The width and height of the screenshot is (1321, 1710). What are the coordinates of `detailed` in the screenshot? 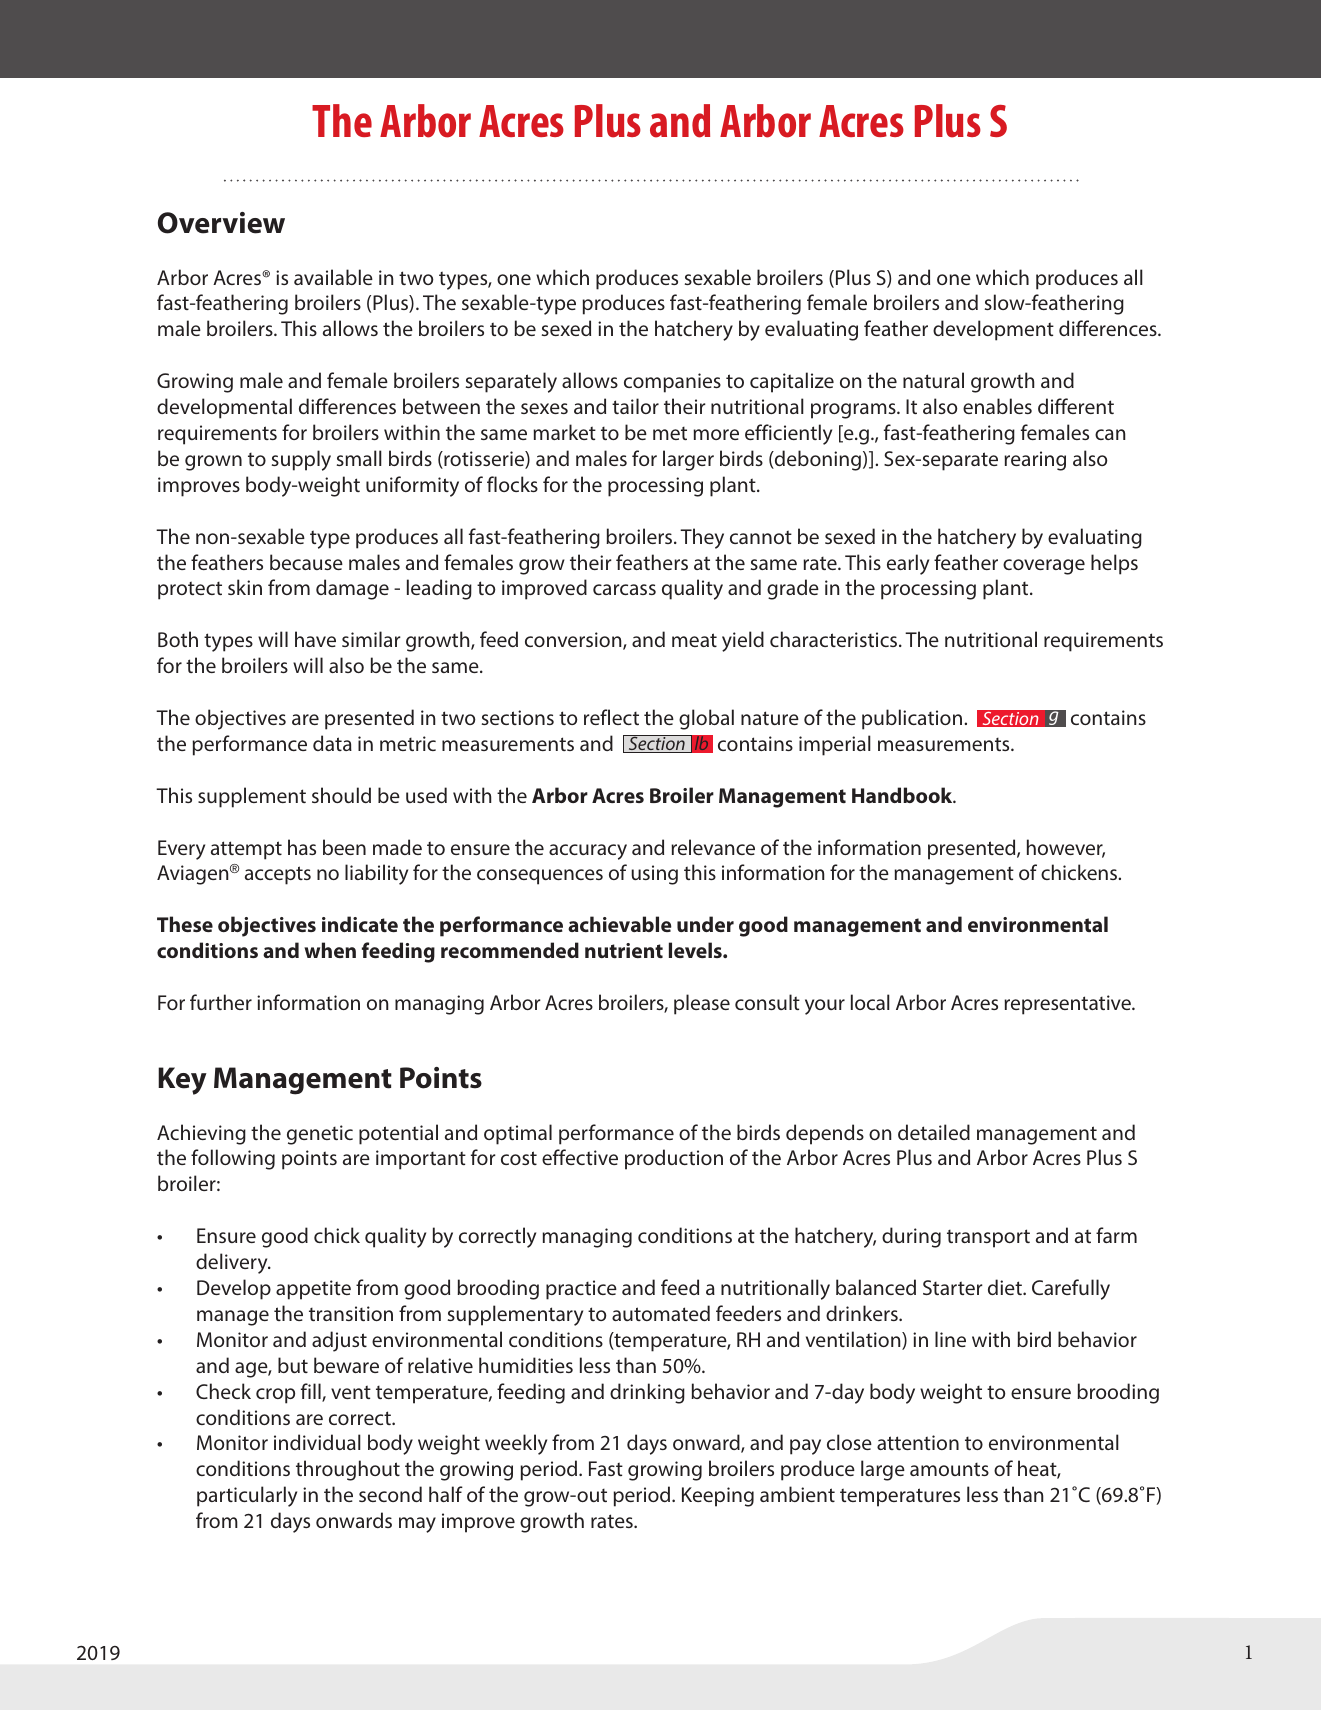 It's located at (934, 1132).
